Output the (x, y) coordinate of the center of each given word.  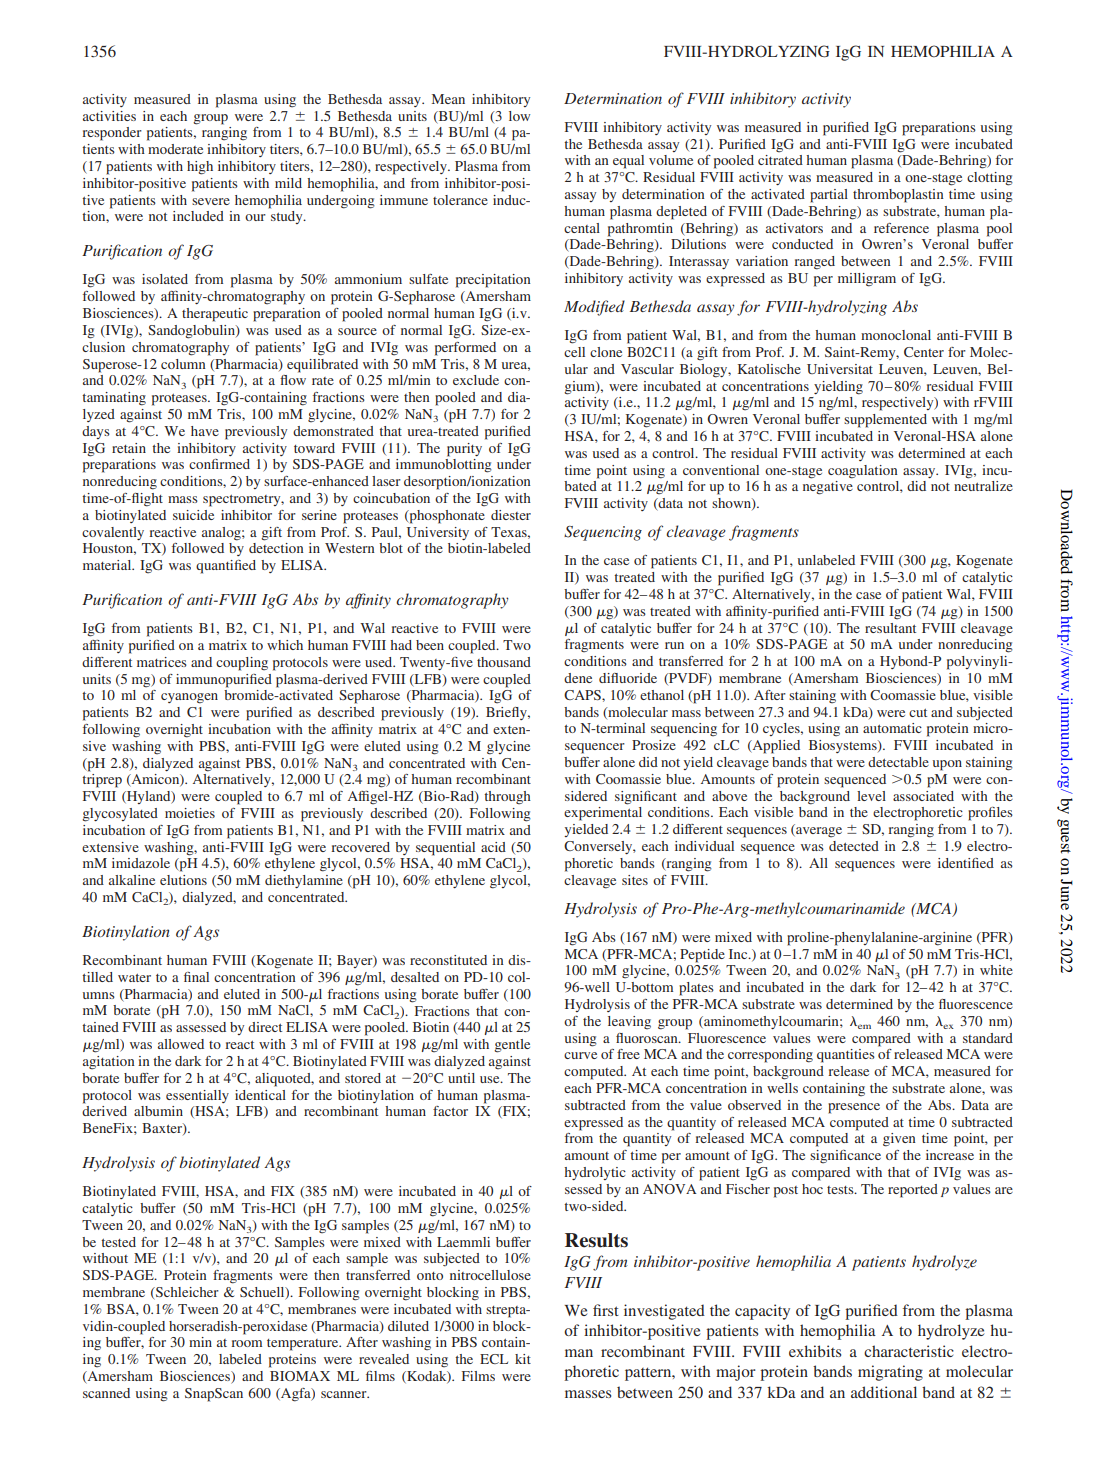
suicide (193, 515)
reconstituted (448, 960)
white (996, 970)
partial (829, 196)
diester (511, 515)
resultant (890, 628)
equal (628, 162)
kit (523, 1359)
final (196, 977)
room (246, 1343)
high (200, 168)
